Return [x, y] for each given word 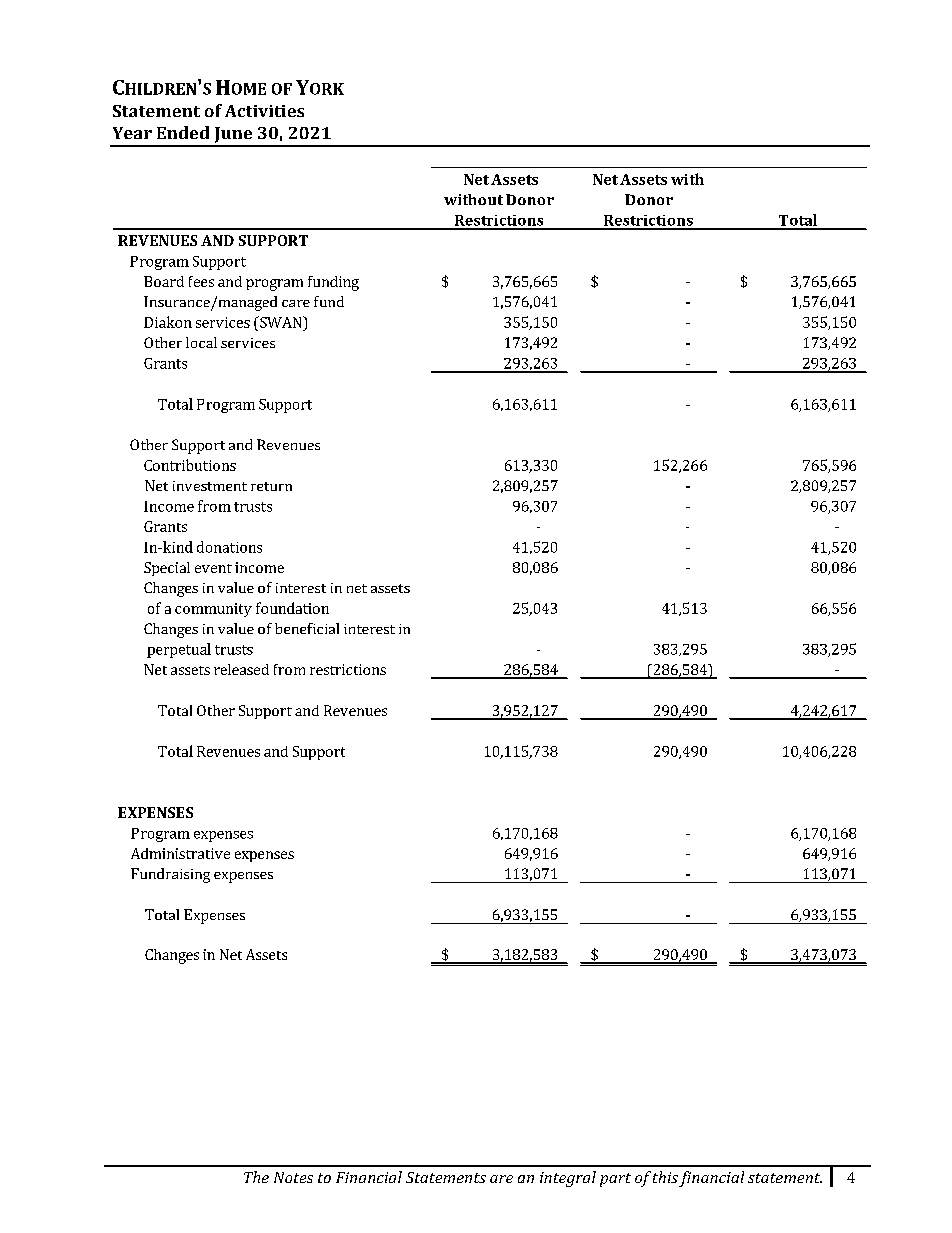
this [665, 1177]
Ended [183, 132]
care [296, 303]
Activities [264, 111]
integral [568, 1179]
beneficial [307, 628]
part [615, 1180]
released [241, 669]
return [271, 486]
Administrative [180, 853]
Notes [293, 1177]
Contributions [190, 465]
